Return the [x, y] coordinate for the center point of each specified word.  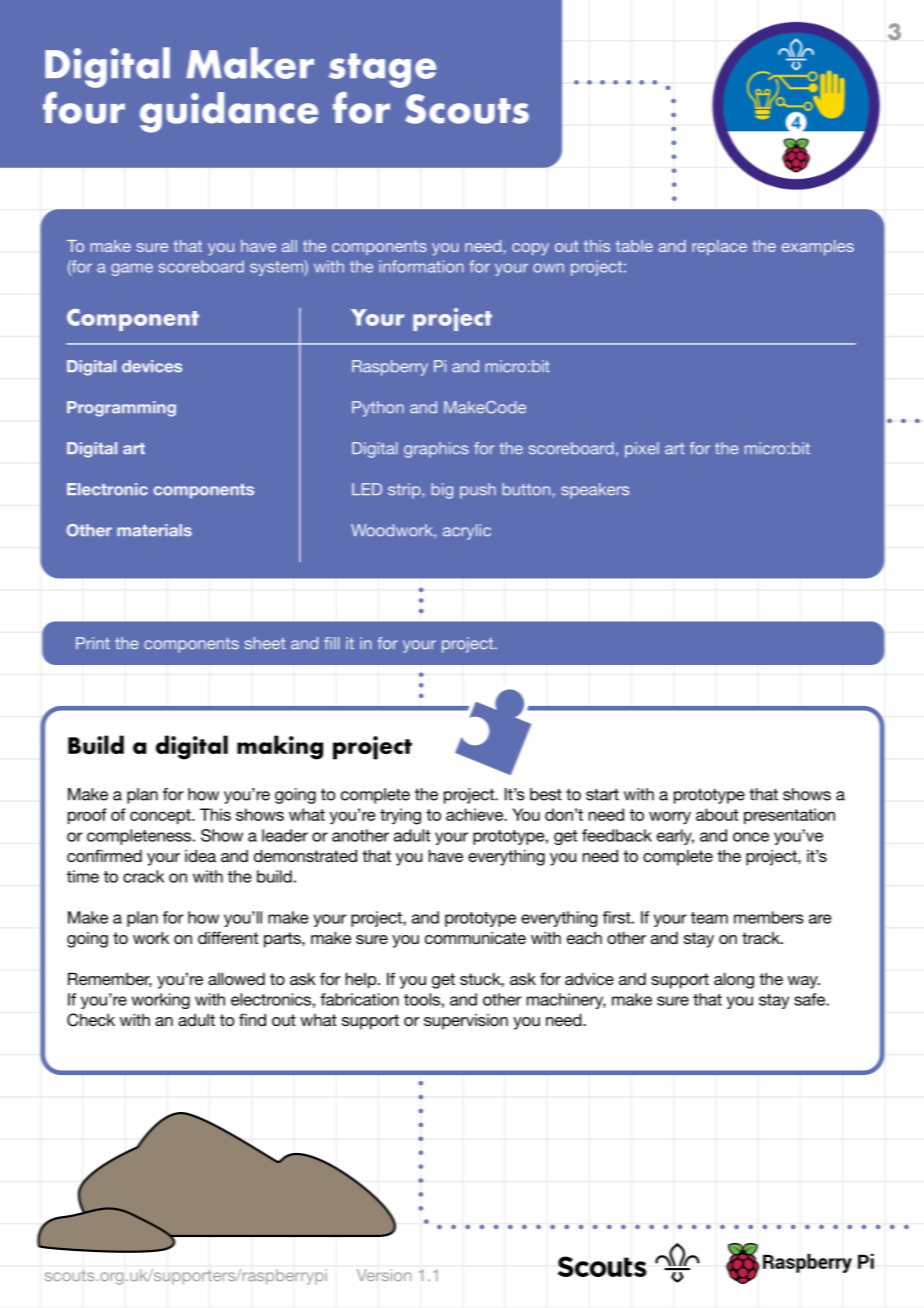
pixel [642, 450]
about [717, 814]
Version [384, 1275]
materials [154, 530]
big [442, 491]
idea [200, 855]
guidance [229, 112]
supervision [466, 1022]
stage [382, 70]
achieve [475, 814]
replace [719, 247]
